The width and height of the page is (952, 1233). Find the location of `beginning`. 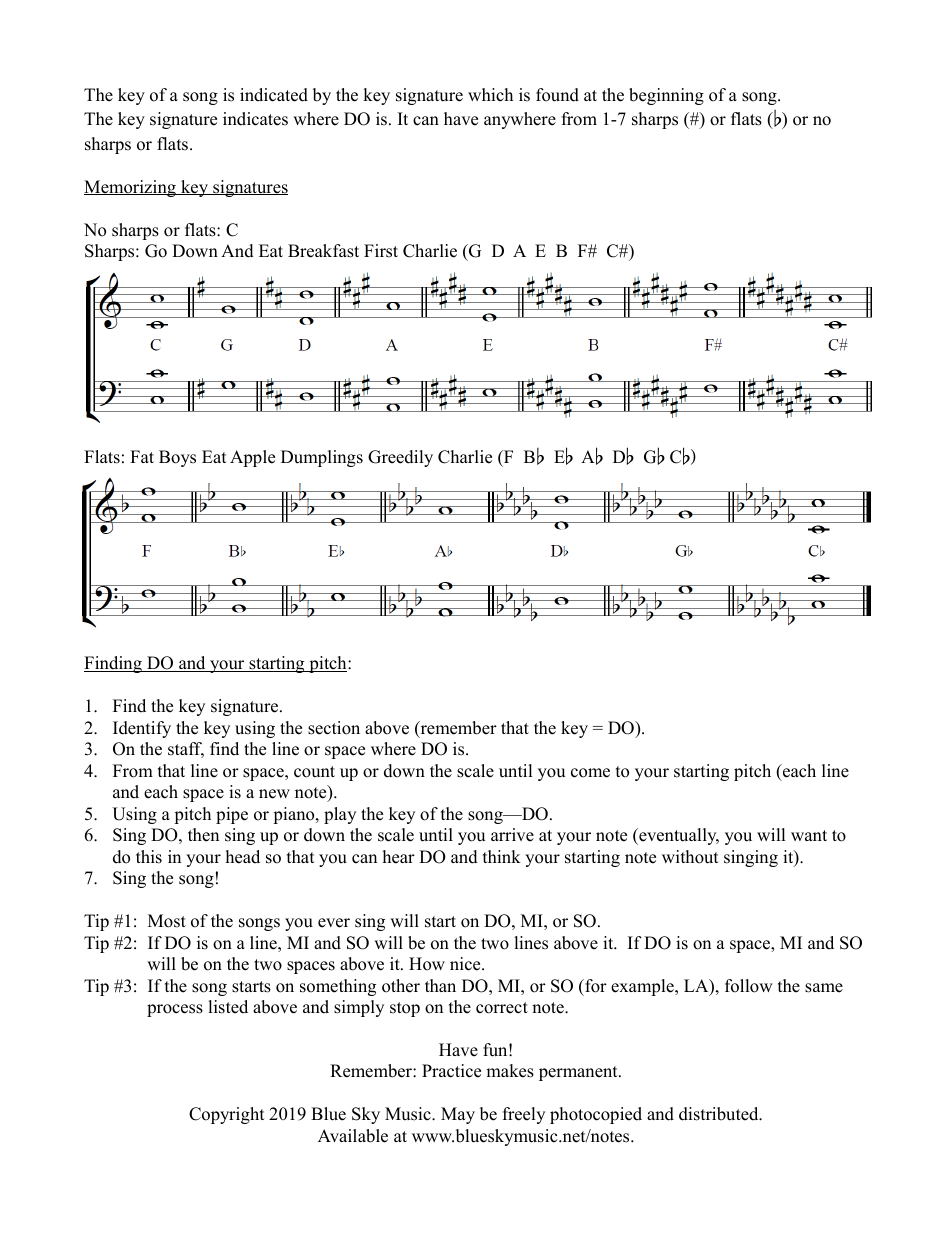

beginning is located at coordinates (666, 96).
